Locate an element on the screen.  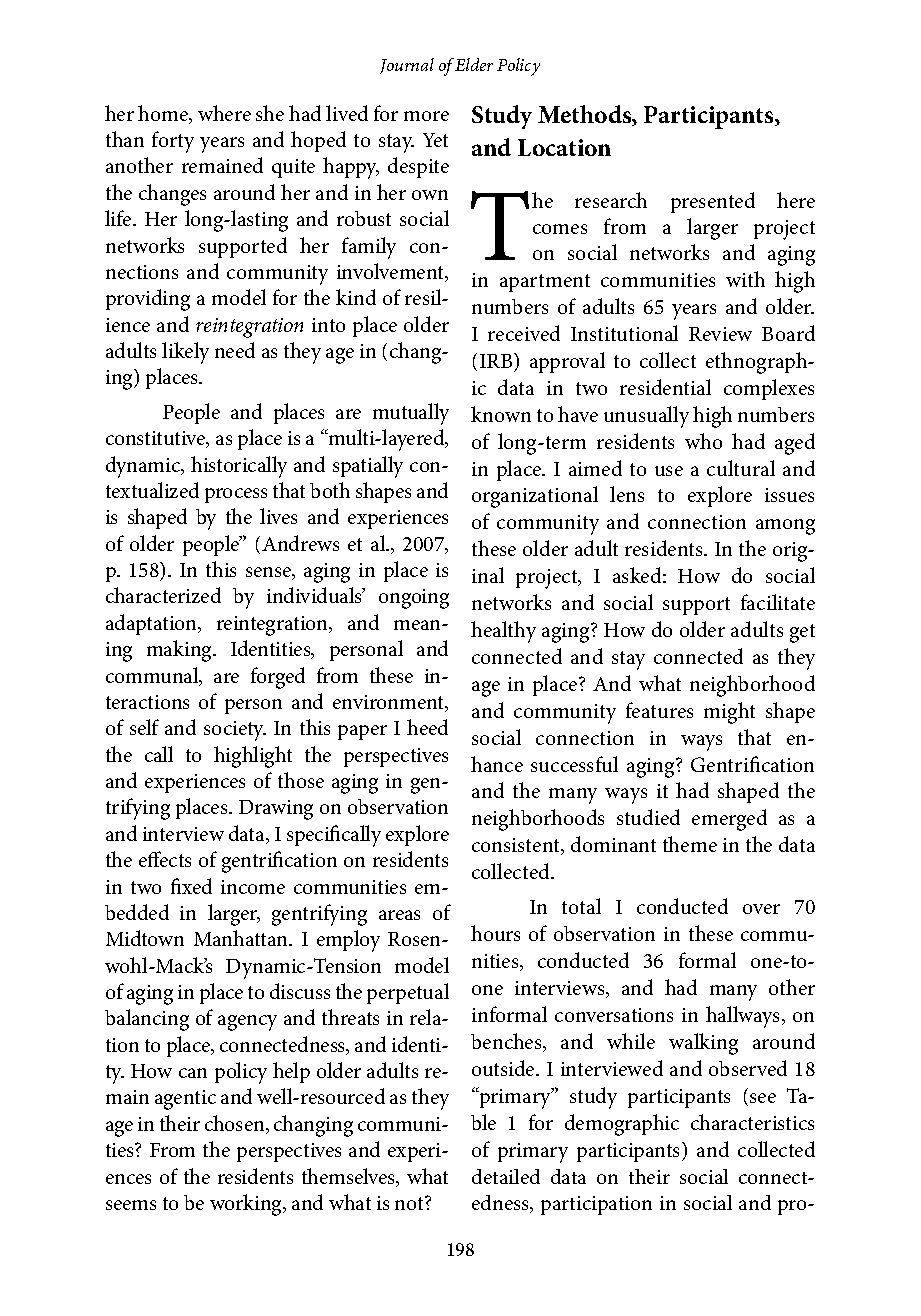
home is located at coordinates (164, 114).
